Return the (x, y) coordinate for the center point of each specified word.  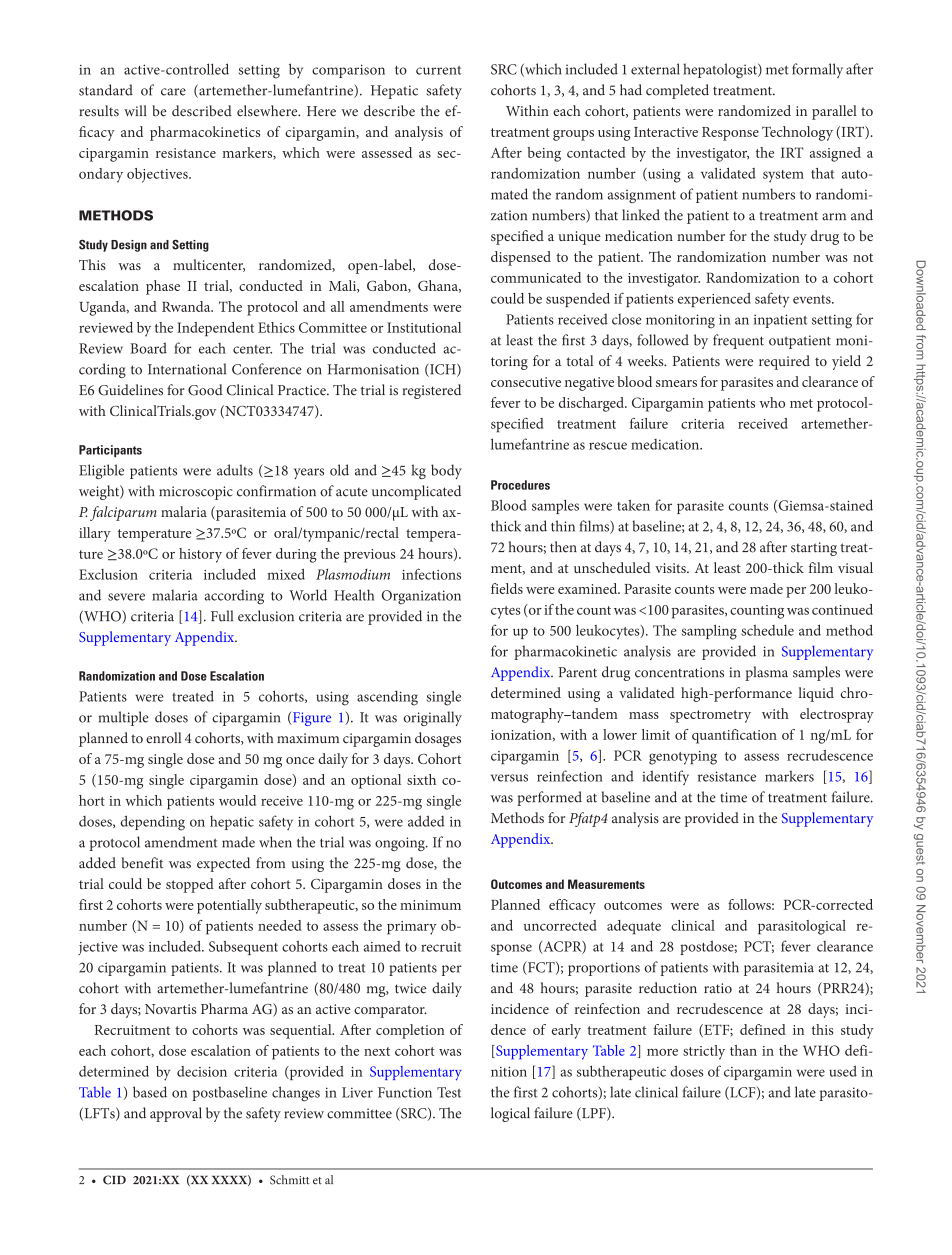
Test (449, 1092)
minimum (430, 905)
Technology (797, 133)
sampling (709, 632)
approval (176, 1114)
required (784, 362)
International (187, 369)
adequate (634, 927)
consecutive (526, 382)
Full (222, 616)
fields (507, 588)
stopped (190, 885)
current (438, 70)
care (173, 92)
